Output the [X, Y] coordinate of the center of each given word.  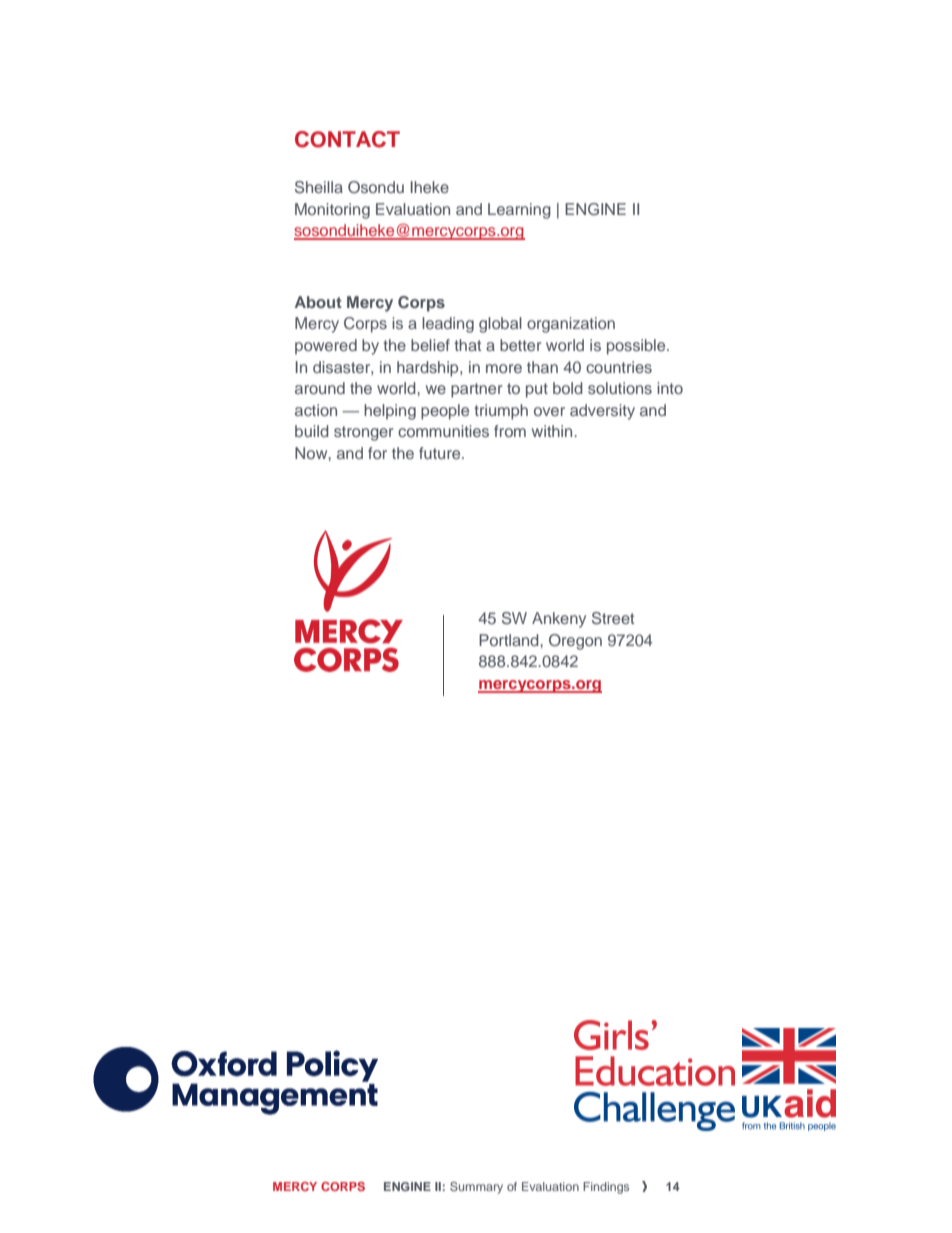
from [510, 431]
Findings [606, 1188]
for [377, 453]
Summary [476, 1188]
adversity [602, 412]
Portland [510, 640]
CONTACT [347, 139]
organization [571, 325]
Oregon [575, 642]
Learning [519, 211]
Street [613, 618]
